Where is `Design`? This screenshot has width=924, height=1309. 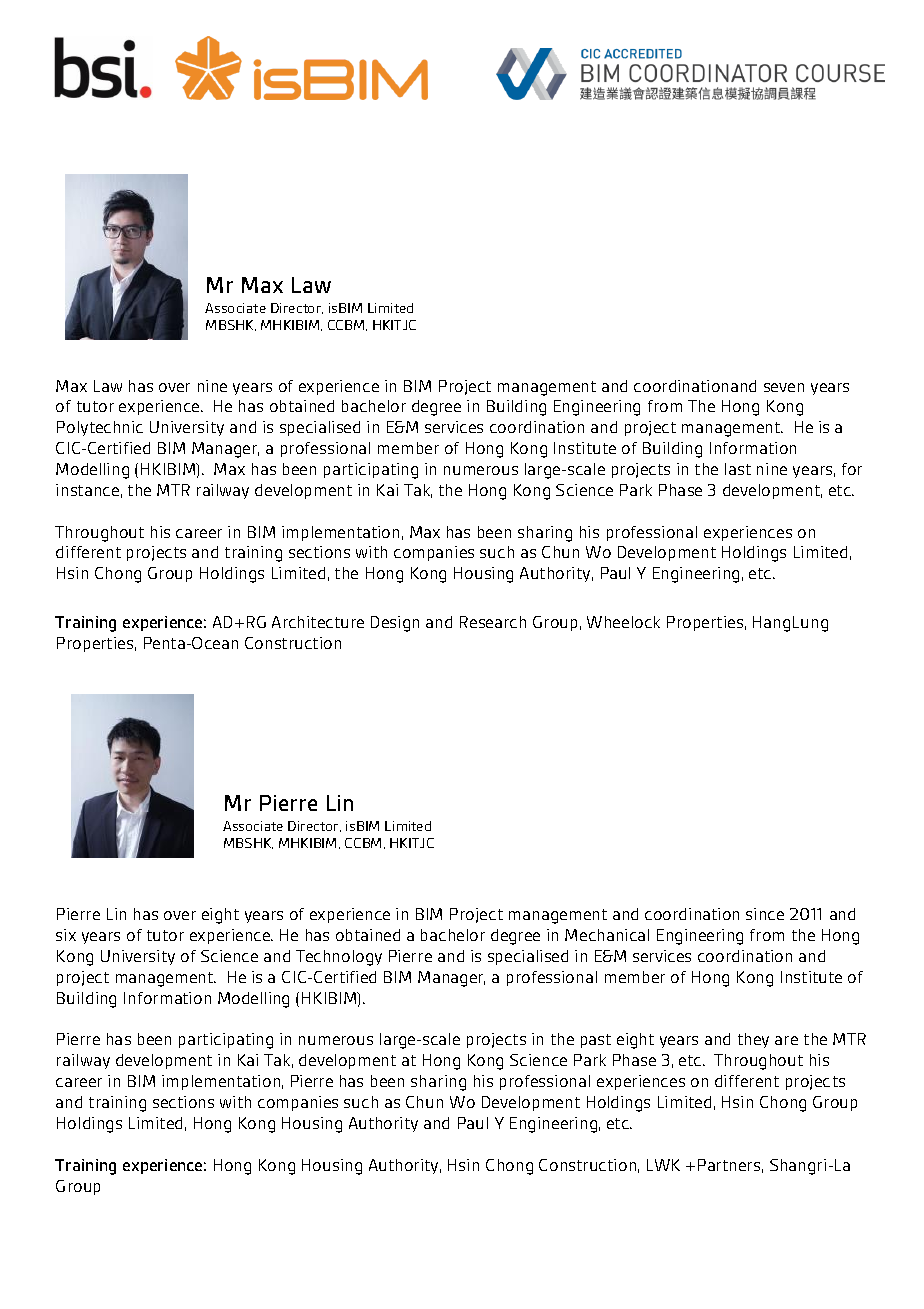 Design is located at coordinates (395, 624).
